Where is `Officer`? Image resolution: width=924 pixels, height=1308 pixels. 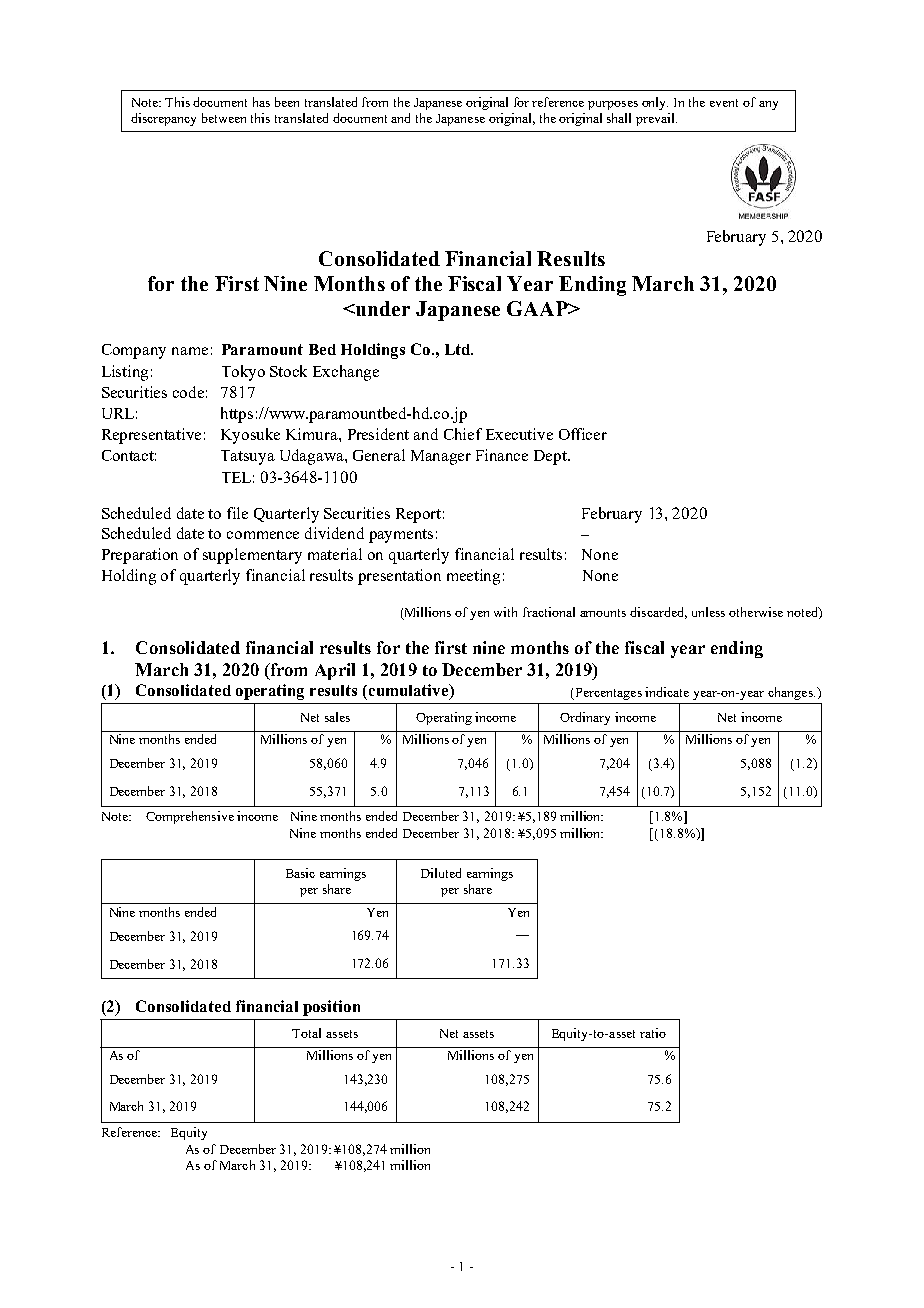
Officer is located at coordinates (583, 434).
